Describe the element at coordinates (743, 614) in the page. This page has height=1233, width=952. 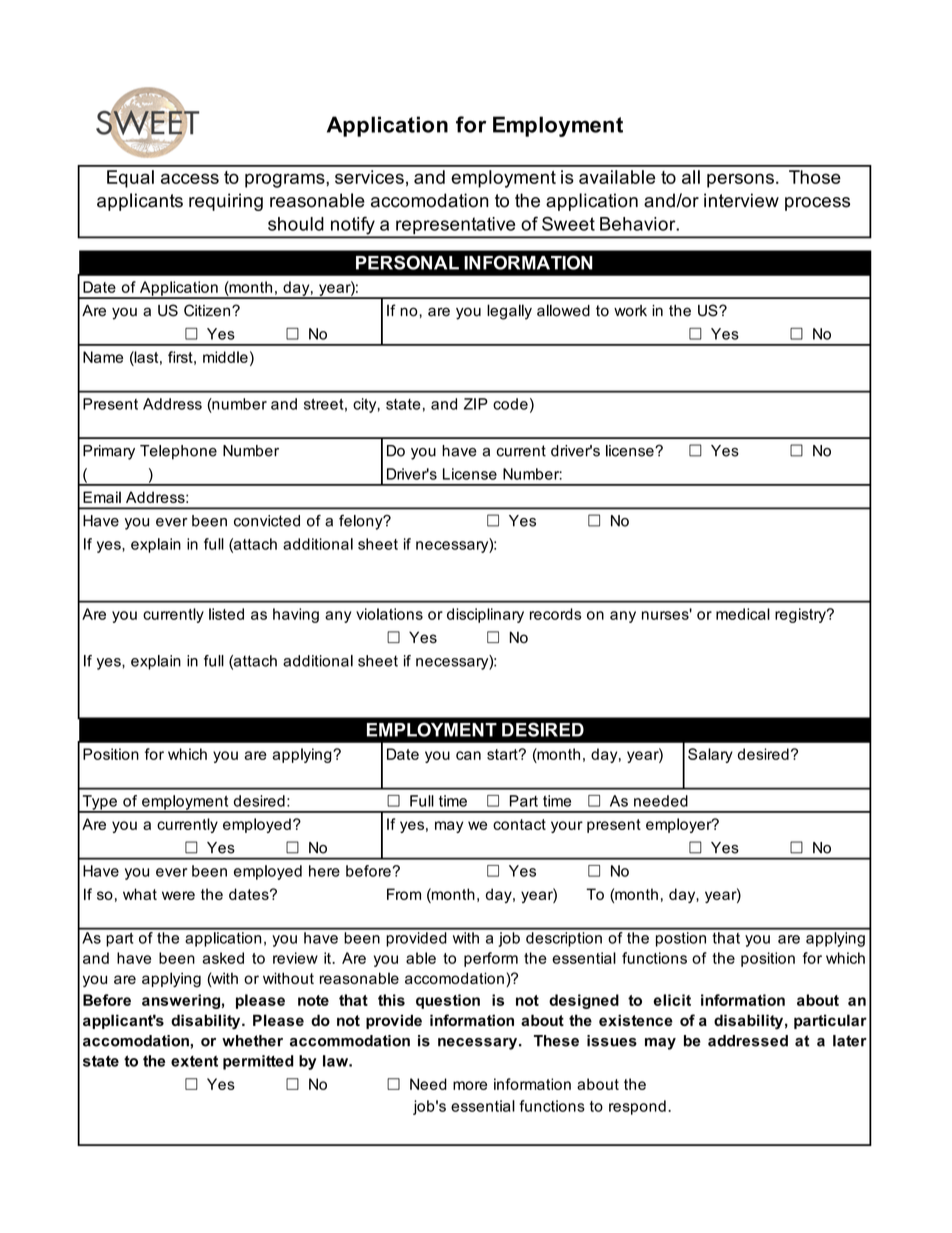
I see `medical` at that location.
